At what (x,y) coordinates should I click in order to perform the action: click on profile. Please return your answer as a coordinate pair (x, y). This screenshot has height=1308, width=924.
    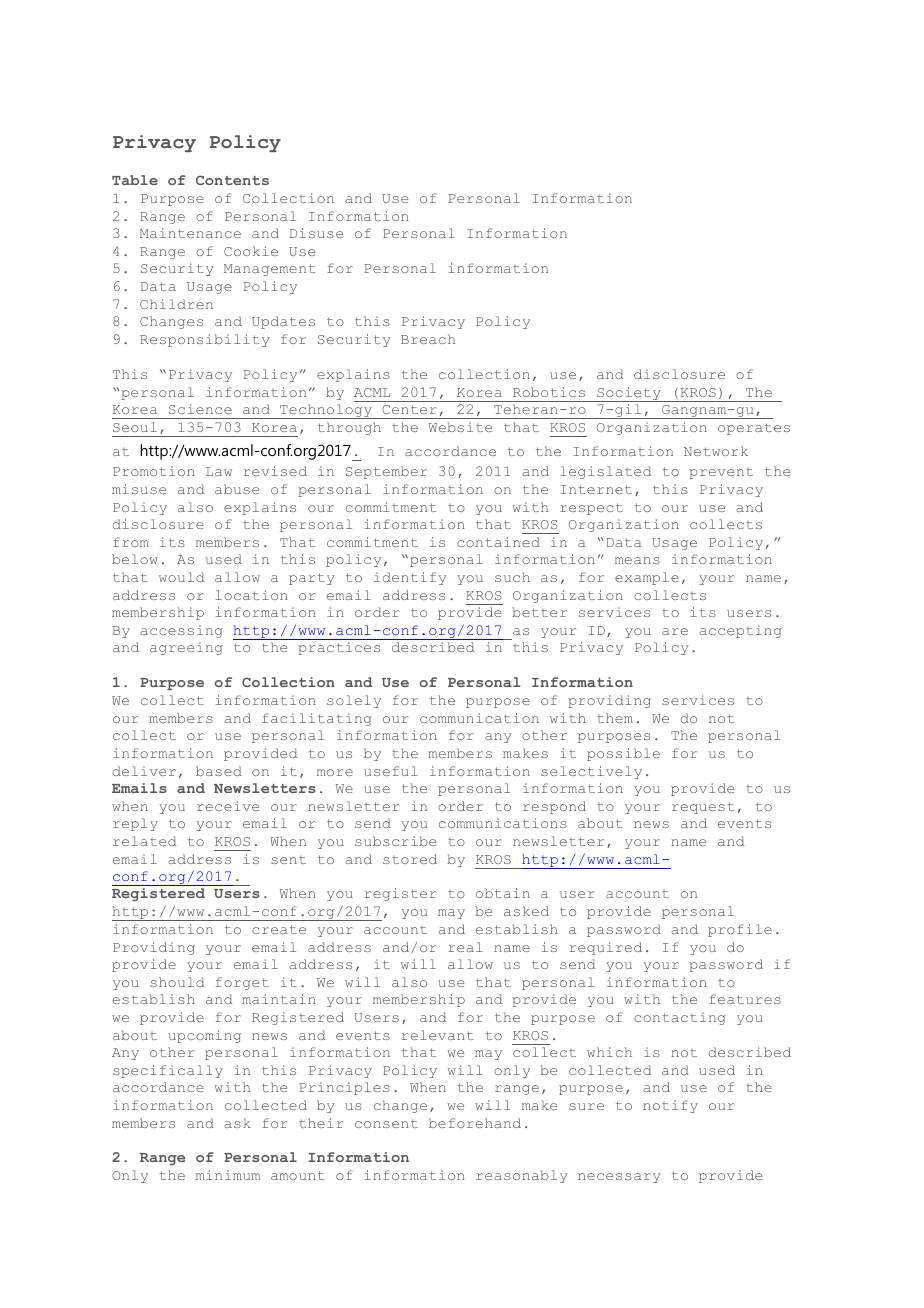
    Looking at the image, I should click on (740, 930).
